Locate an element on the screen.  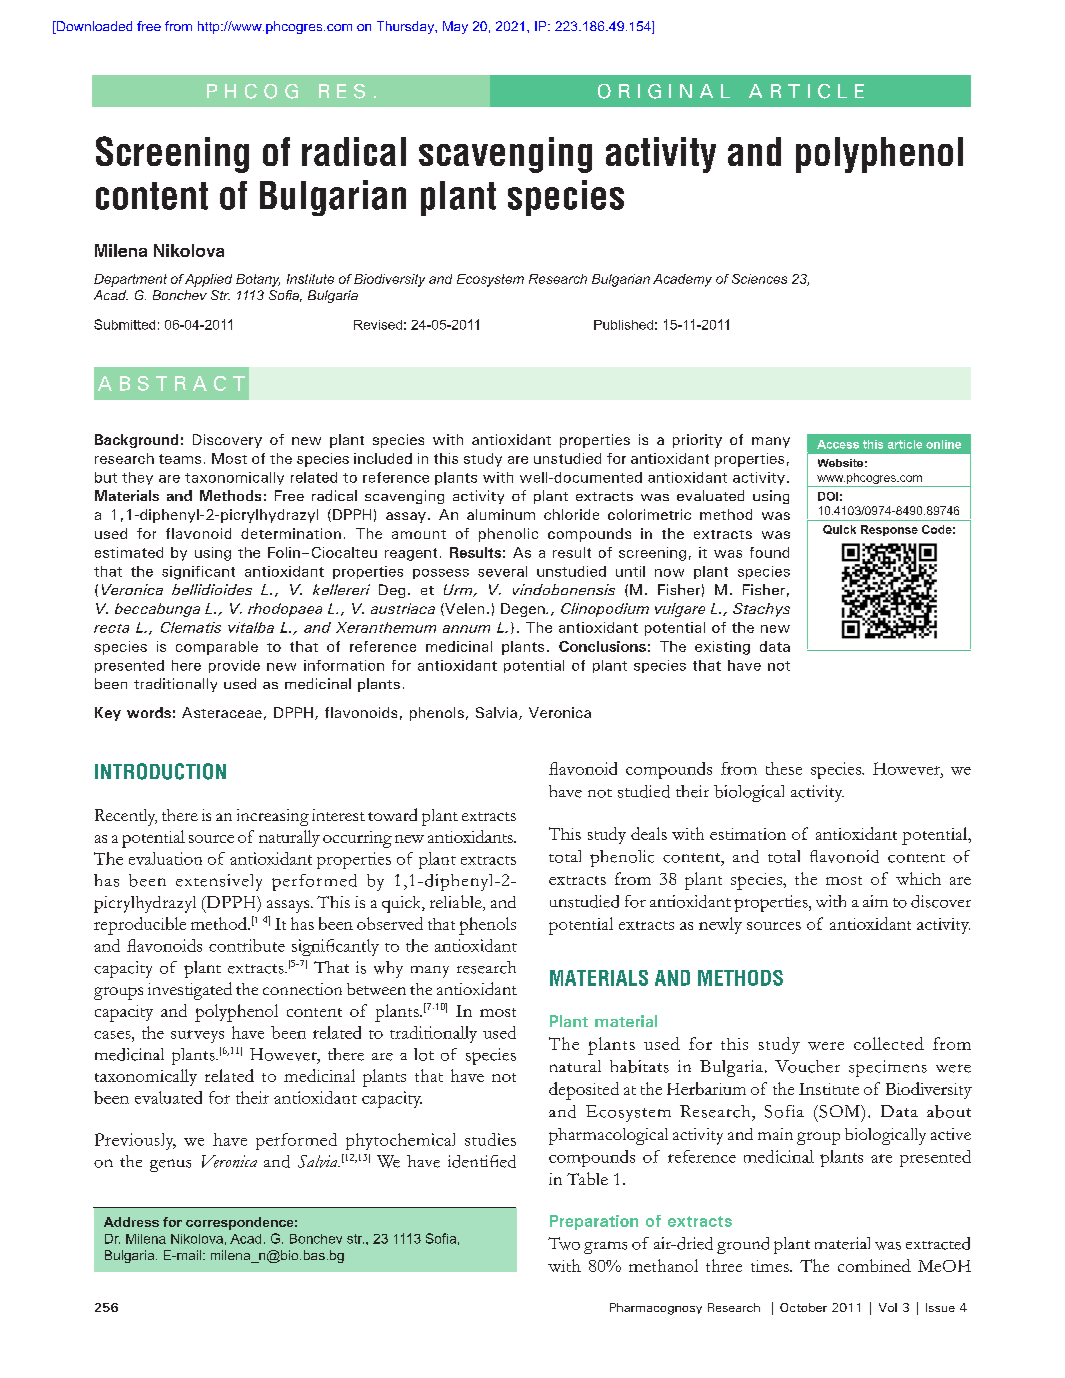
Downloaded is located at coordinates (93, 27).
